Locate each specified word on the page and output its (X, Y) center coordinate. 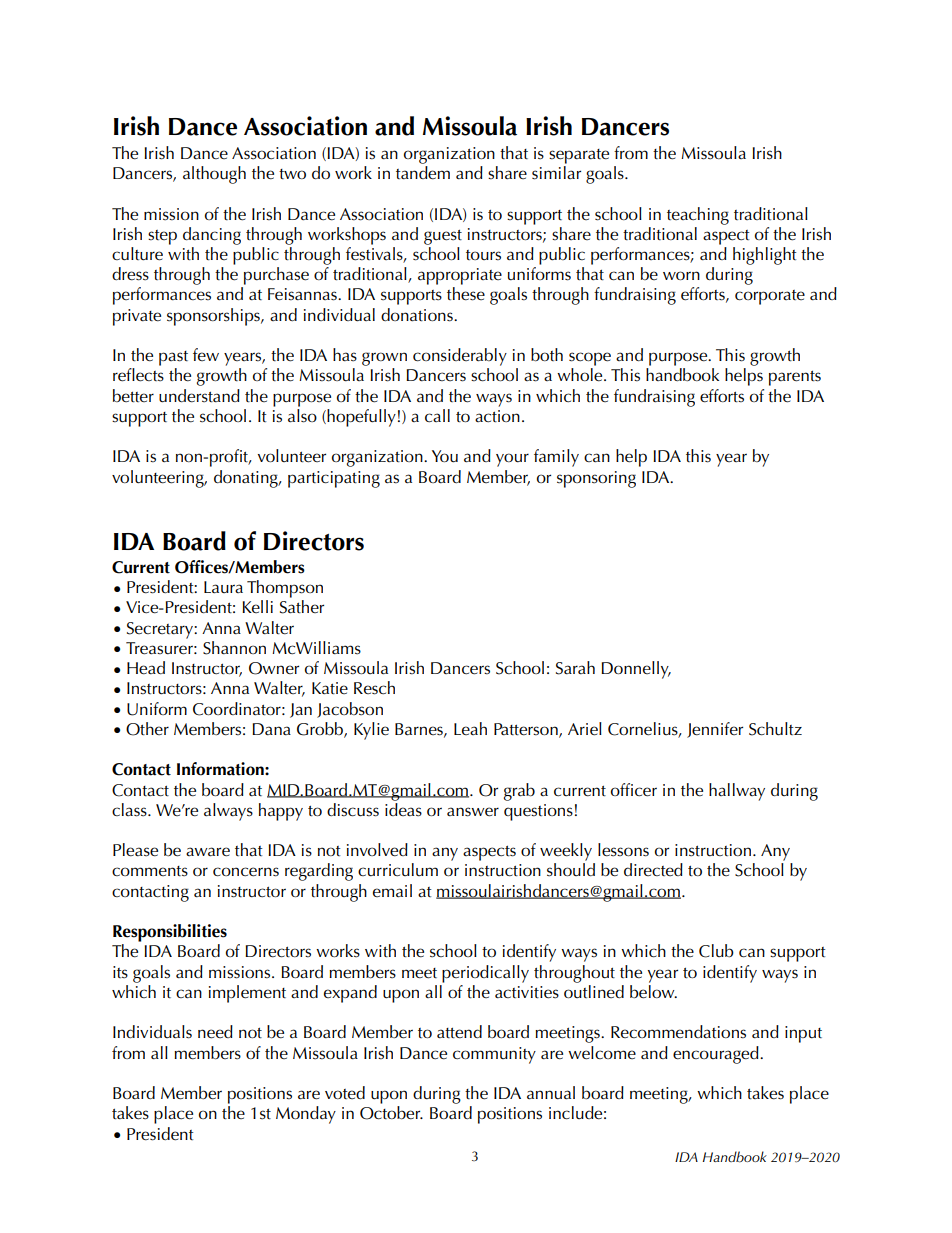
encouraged (717, 1055)
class (130, 810)
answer (473, 812)
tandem (423, 173)
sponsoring (596, 479)
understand (199, 396)
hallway (737, 792)
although (214, 175)
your (512, 460)
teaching (698, 216)
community (494, 1055)
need (215, 1032)
